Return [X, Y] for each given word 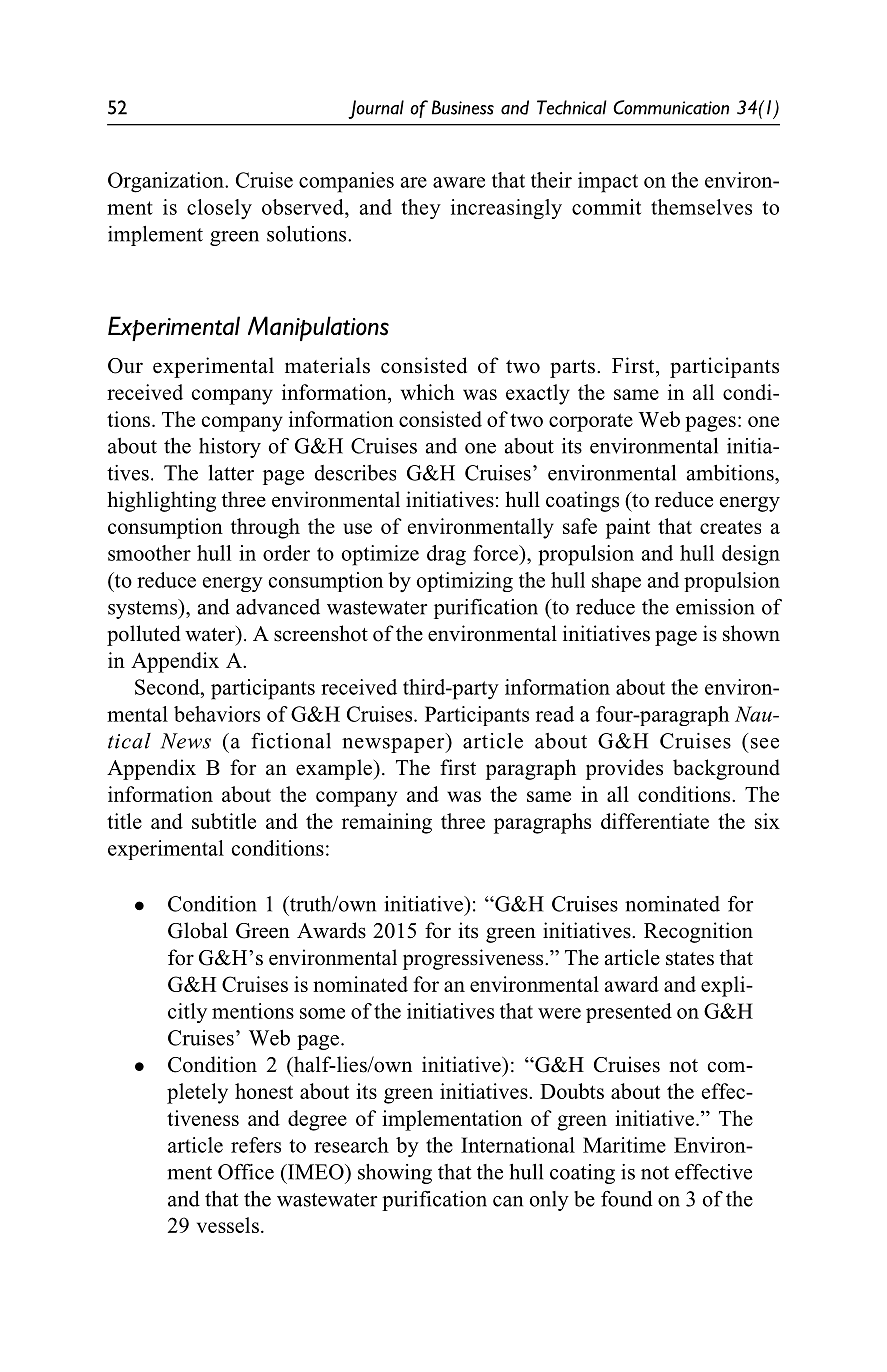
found [627, 1199]
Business [463, 107]
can [508, 1201]
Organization [167, 182]
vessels [228, 1225]
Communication [671, 107]
